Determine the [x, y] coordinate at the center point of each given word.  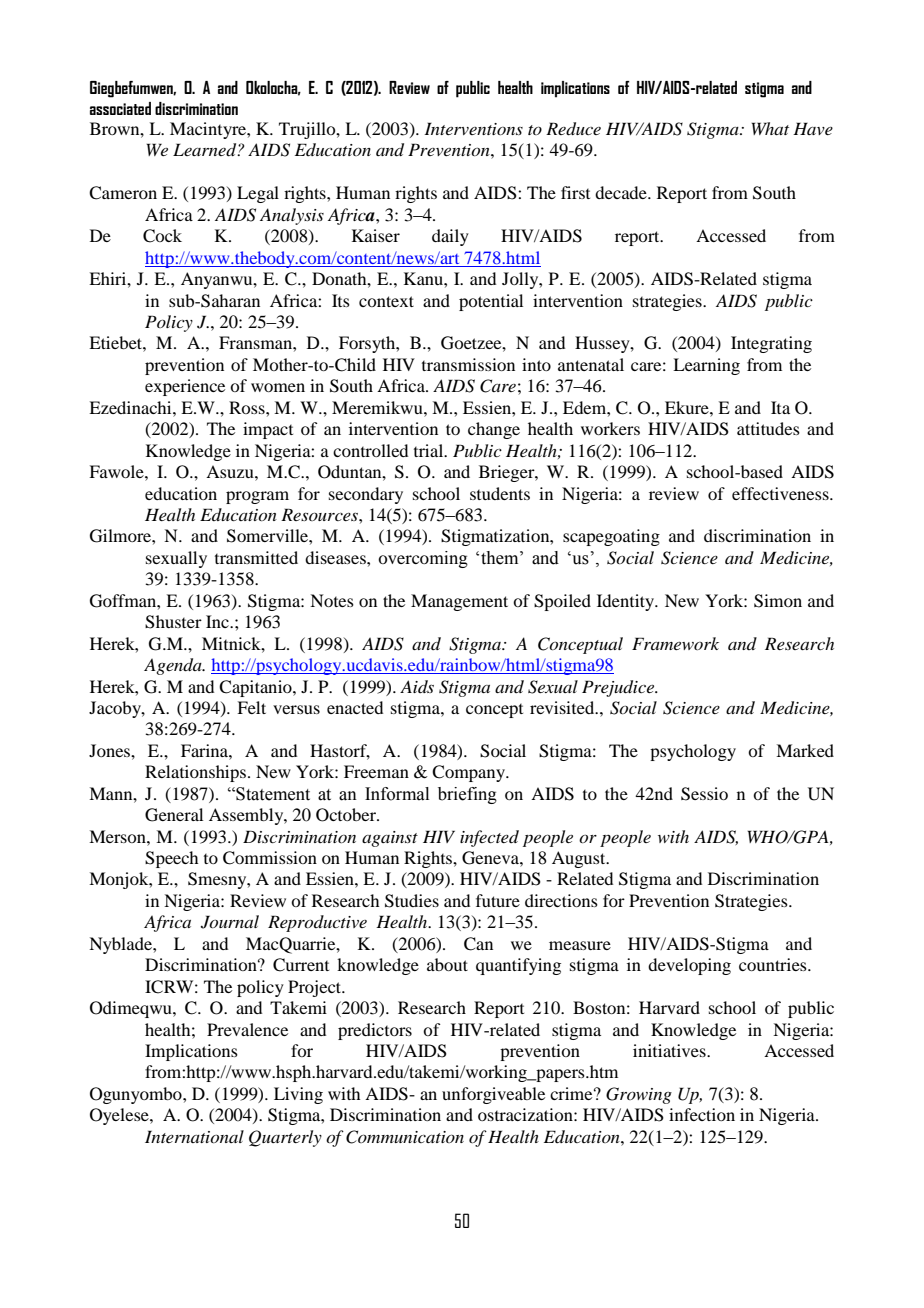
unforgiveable [493, 1095]
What [770, 128]
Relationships [195, 773]
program [257, 497]
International [194, 1136]
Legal [258, 194]
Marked [805, 750]
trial [430, 450]
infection [702, 1114]
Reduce [573, 129]
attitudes [768, 428]
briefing [467, 795]
